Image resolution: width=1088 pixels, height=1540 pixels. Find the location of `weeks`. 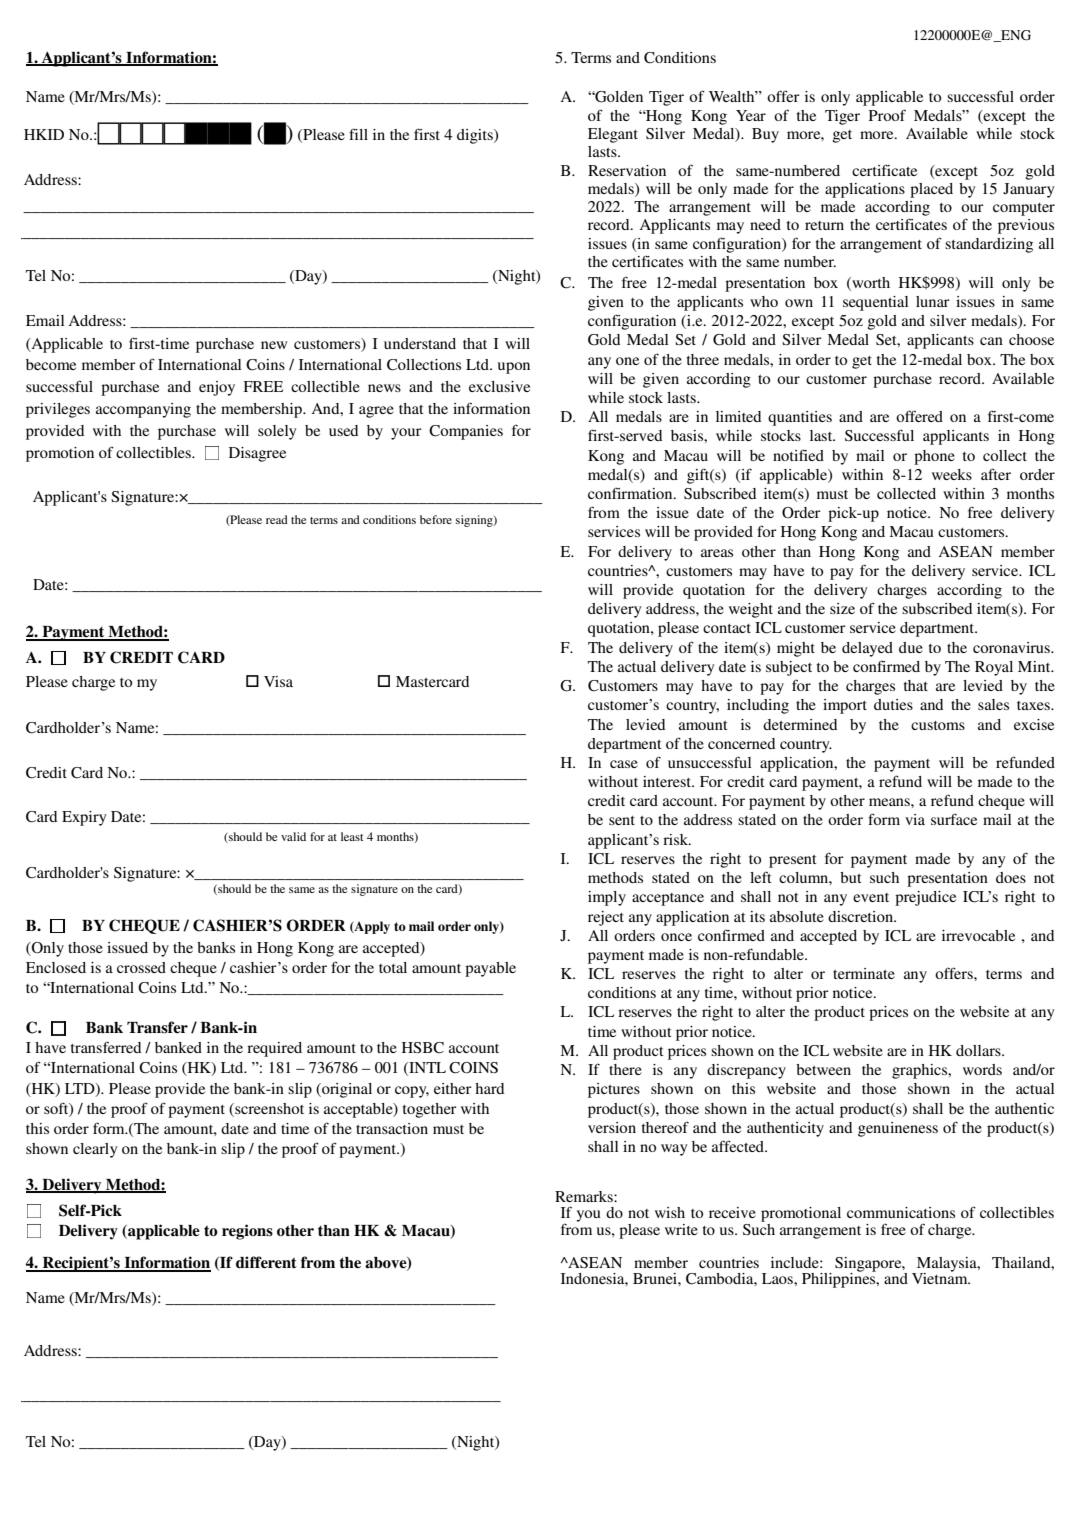

weeks is located at coordinates (952, 474).
